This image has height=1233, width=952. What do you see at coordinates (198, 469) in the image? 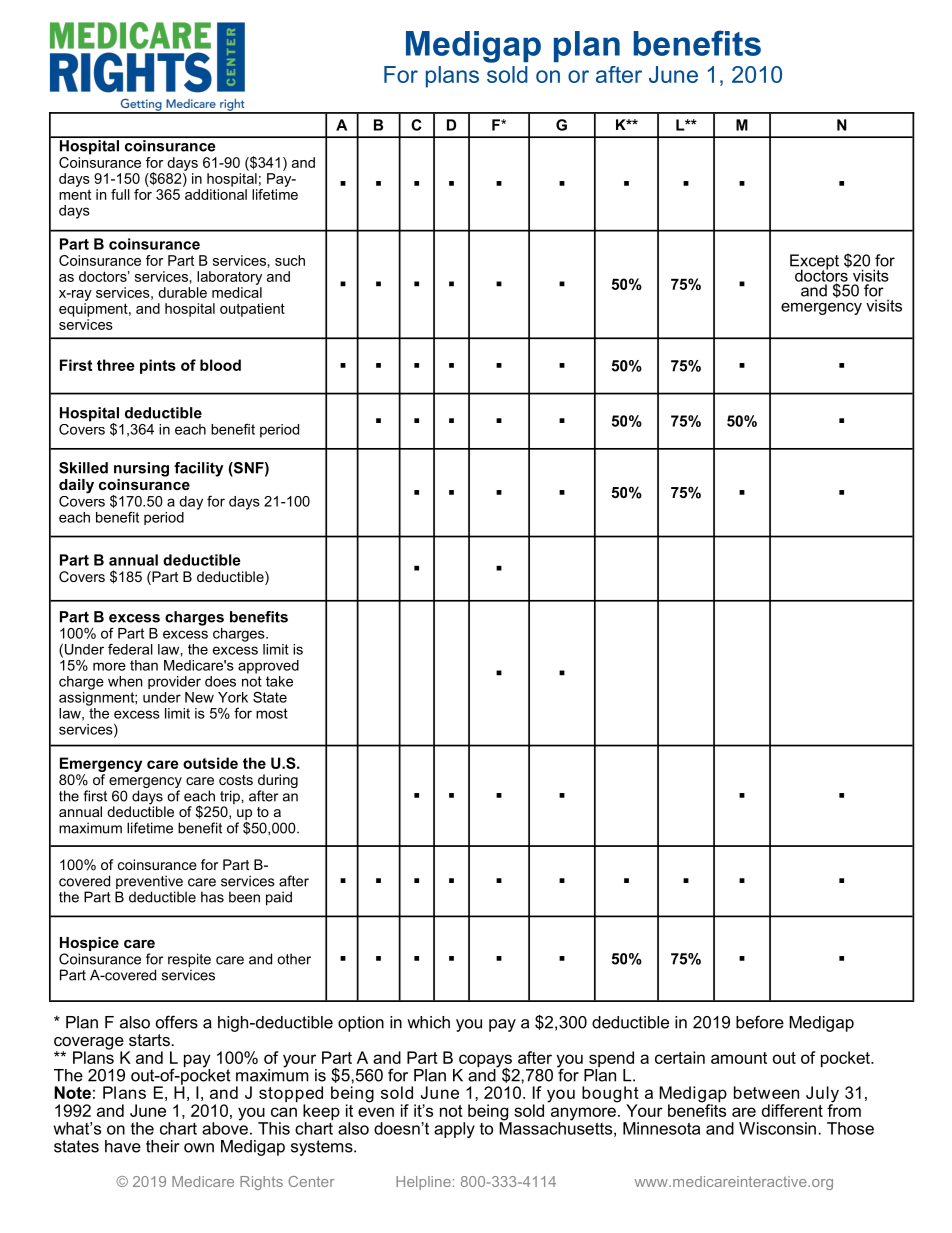
I see `facility` at bounding box center [198, 469].
